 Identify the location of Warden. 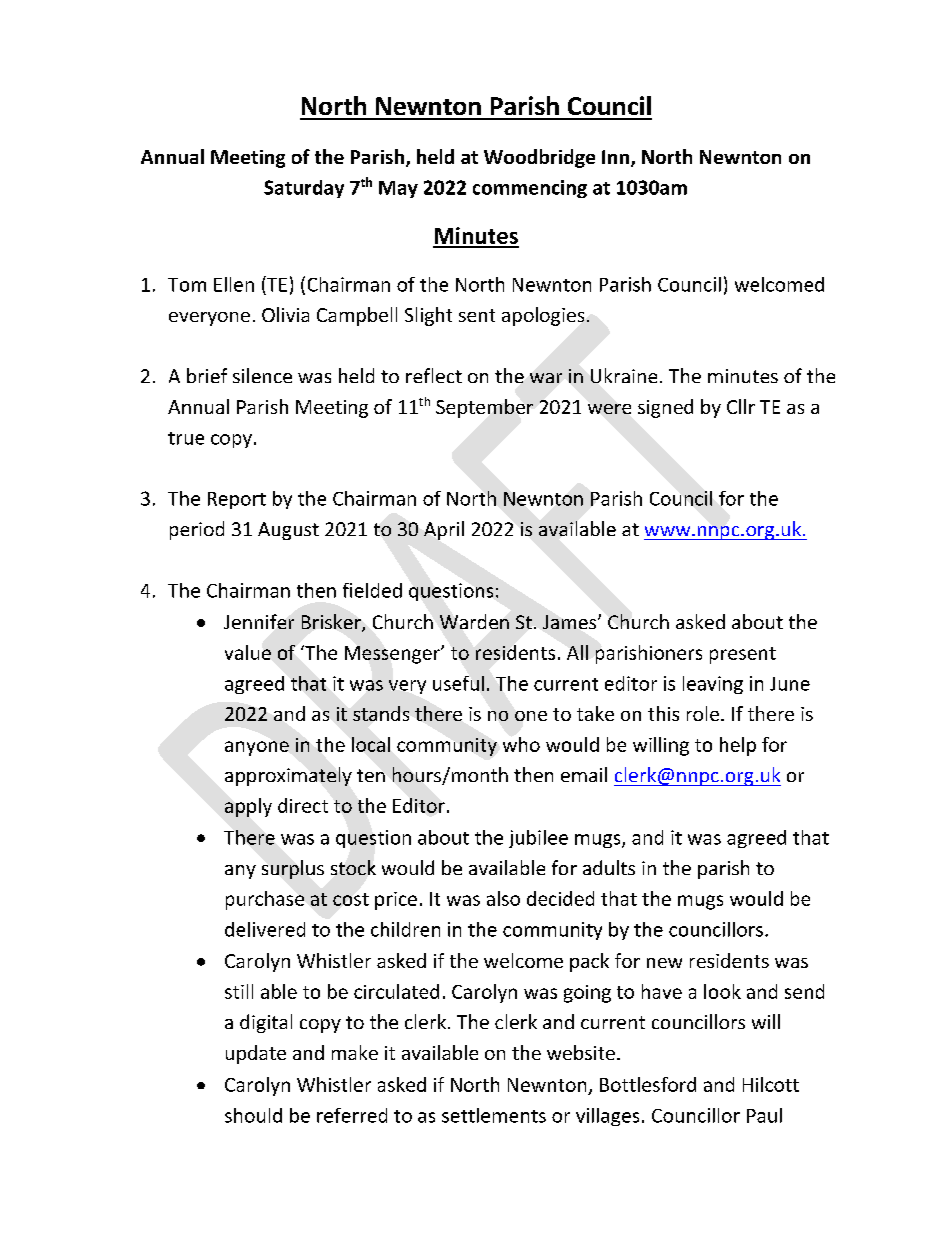
(474, 621).
